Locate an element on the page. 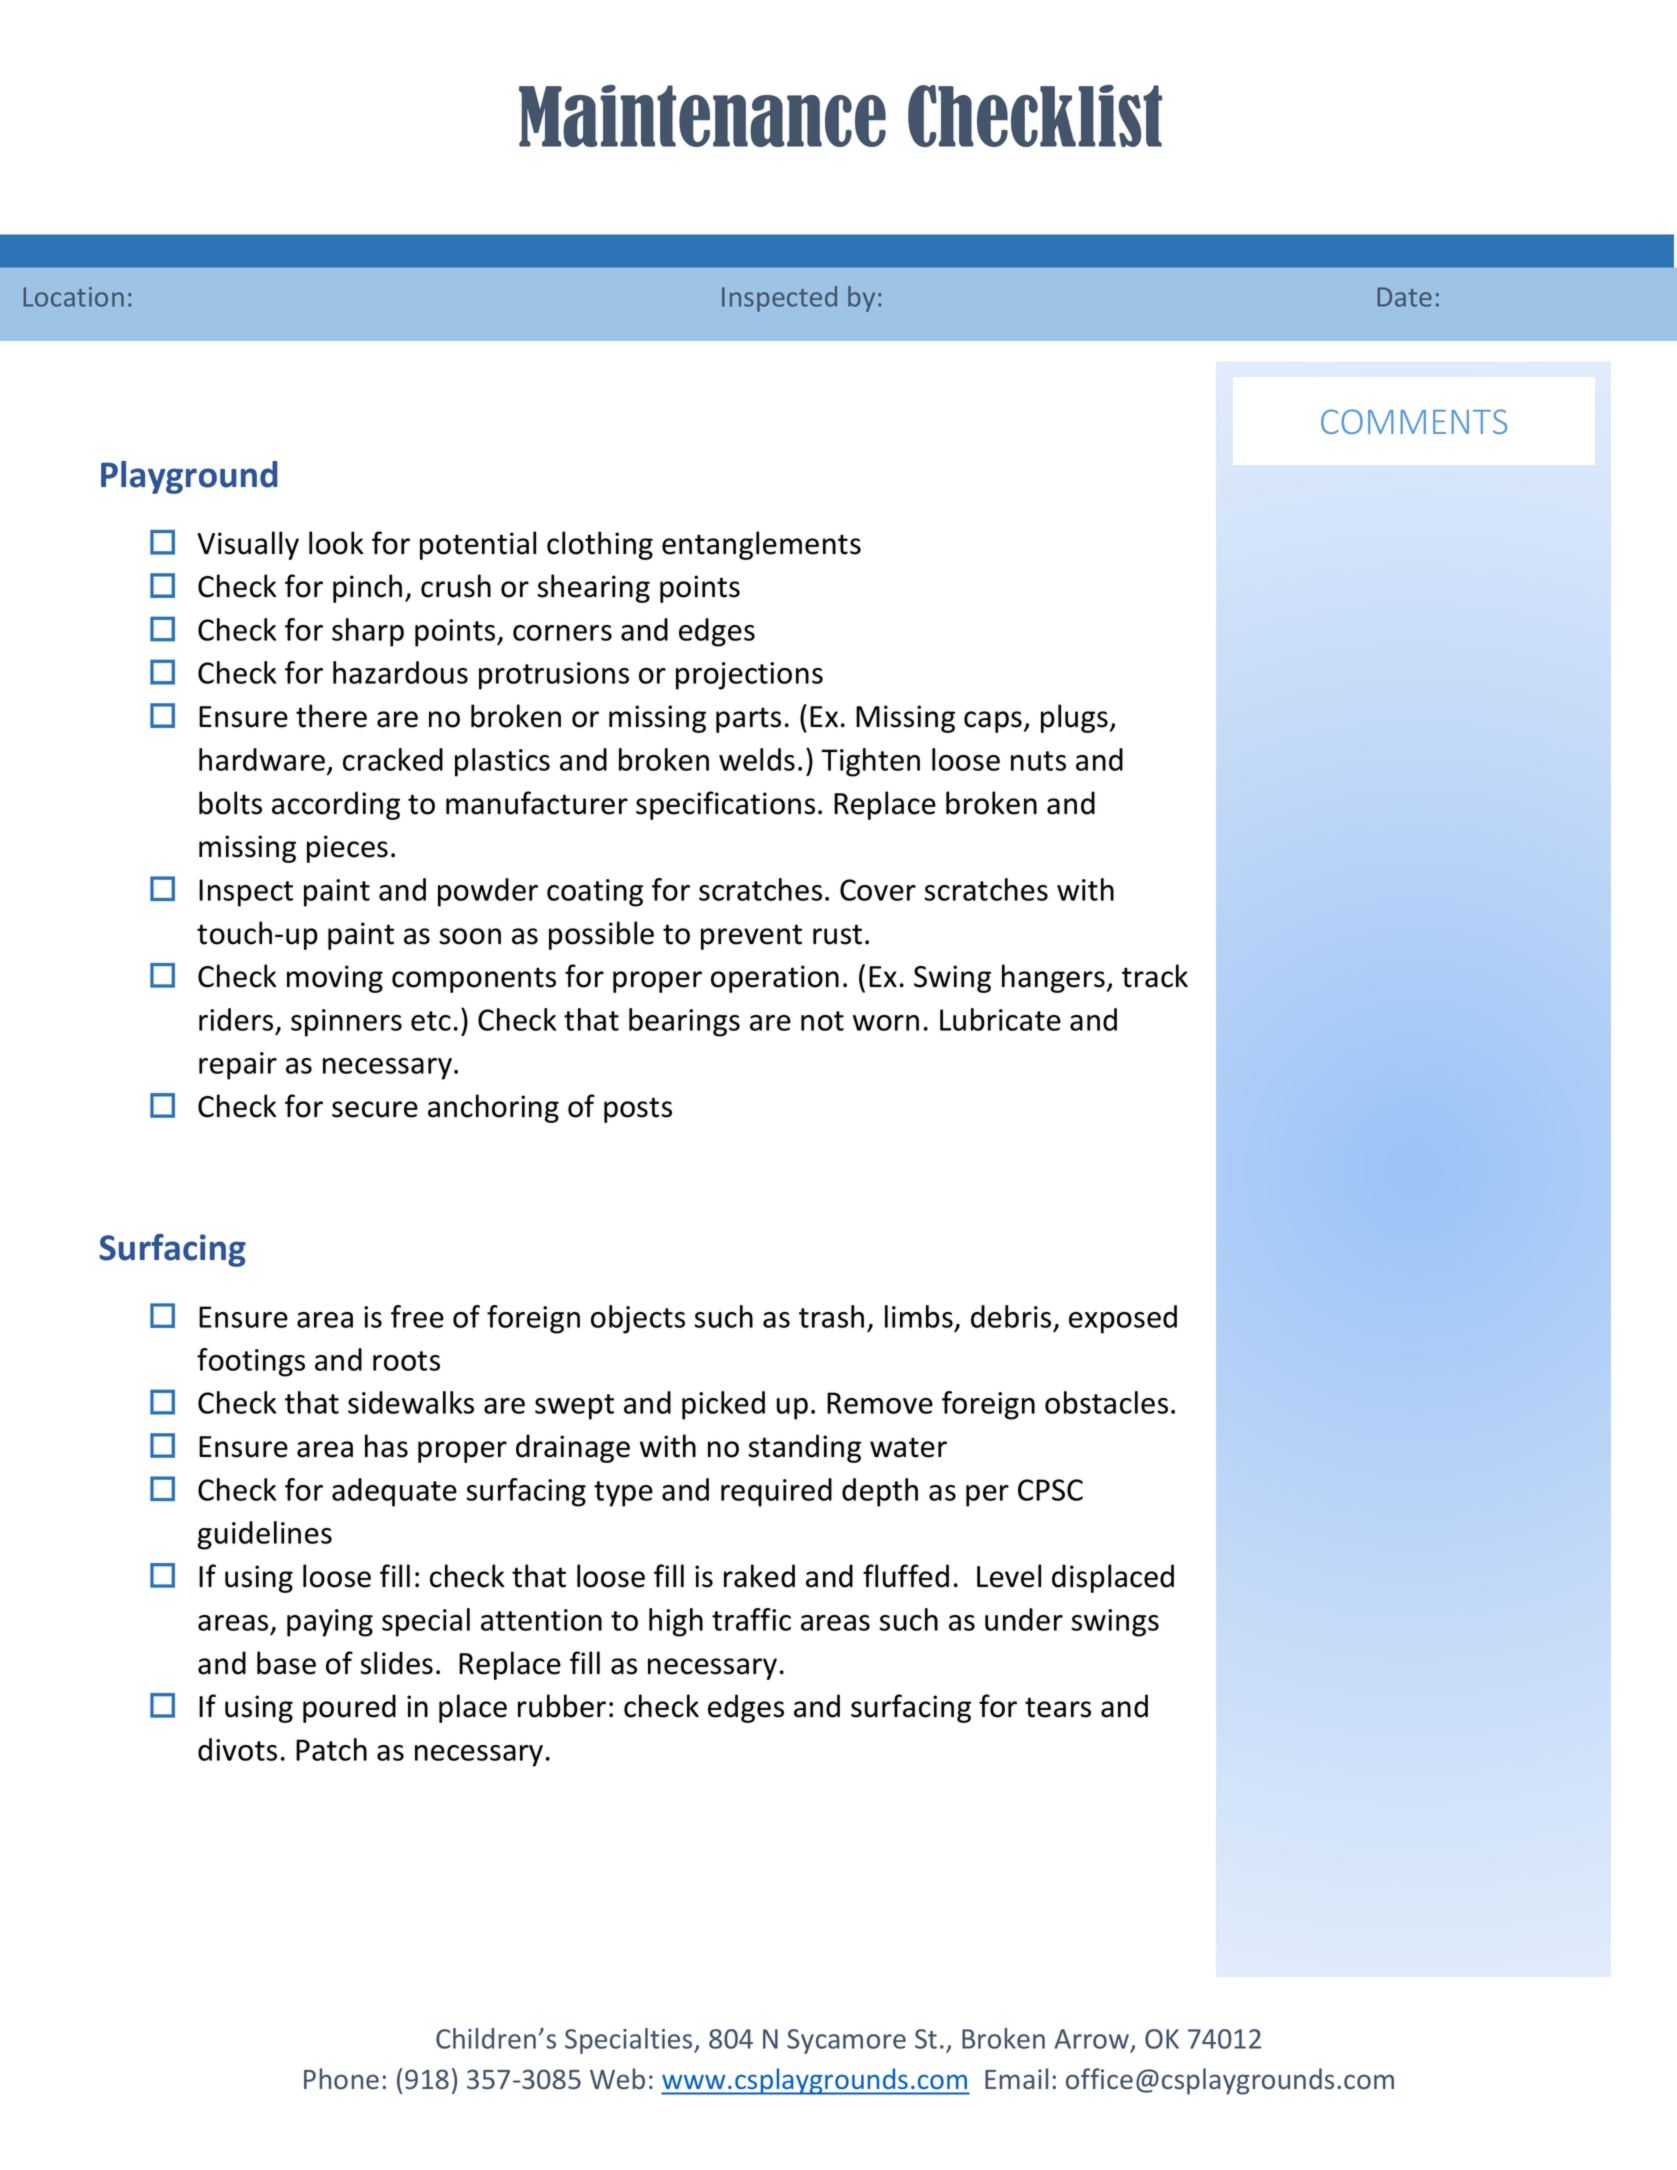 The image size is (1677, 2170). obstacles is located at coordinates (1106, 1402).
